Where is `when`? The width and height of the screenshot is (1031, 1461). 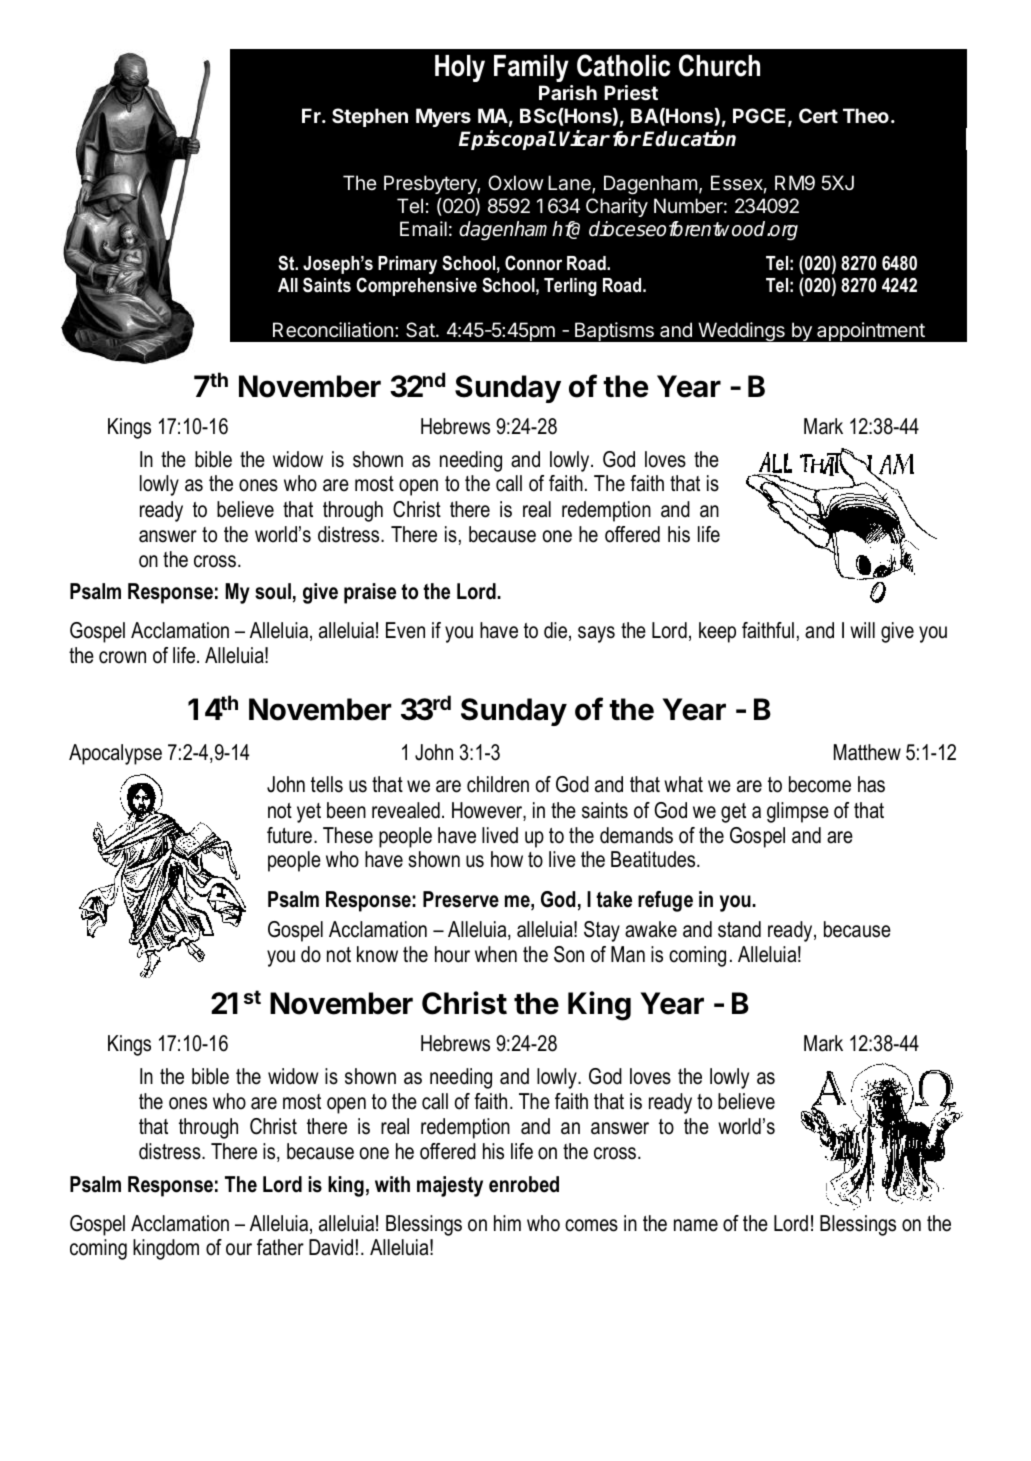
when is located at coordinates (496, 954).
